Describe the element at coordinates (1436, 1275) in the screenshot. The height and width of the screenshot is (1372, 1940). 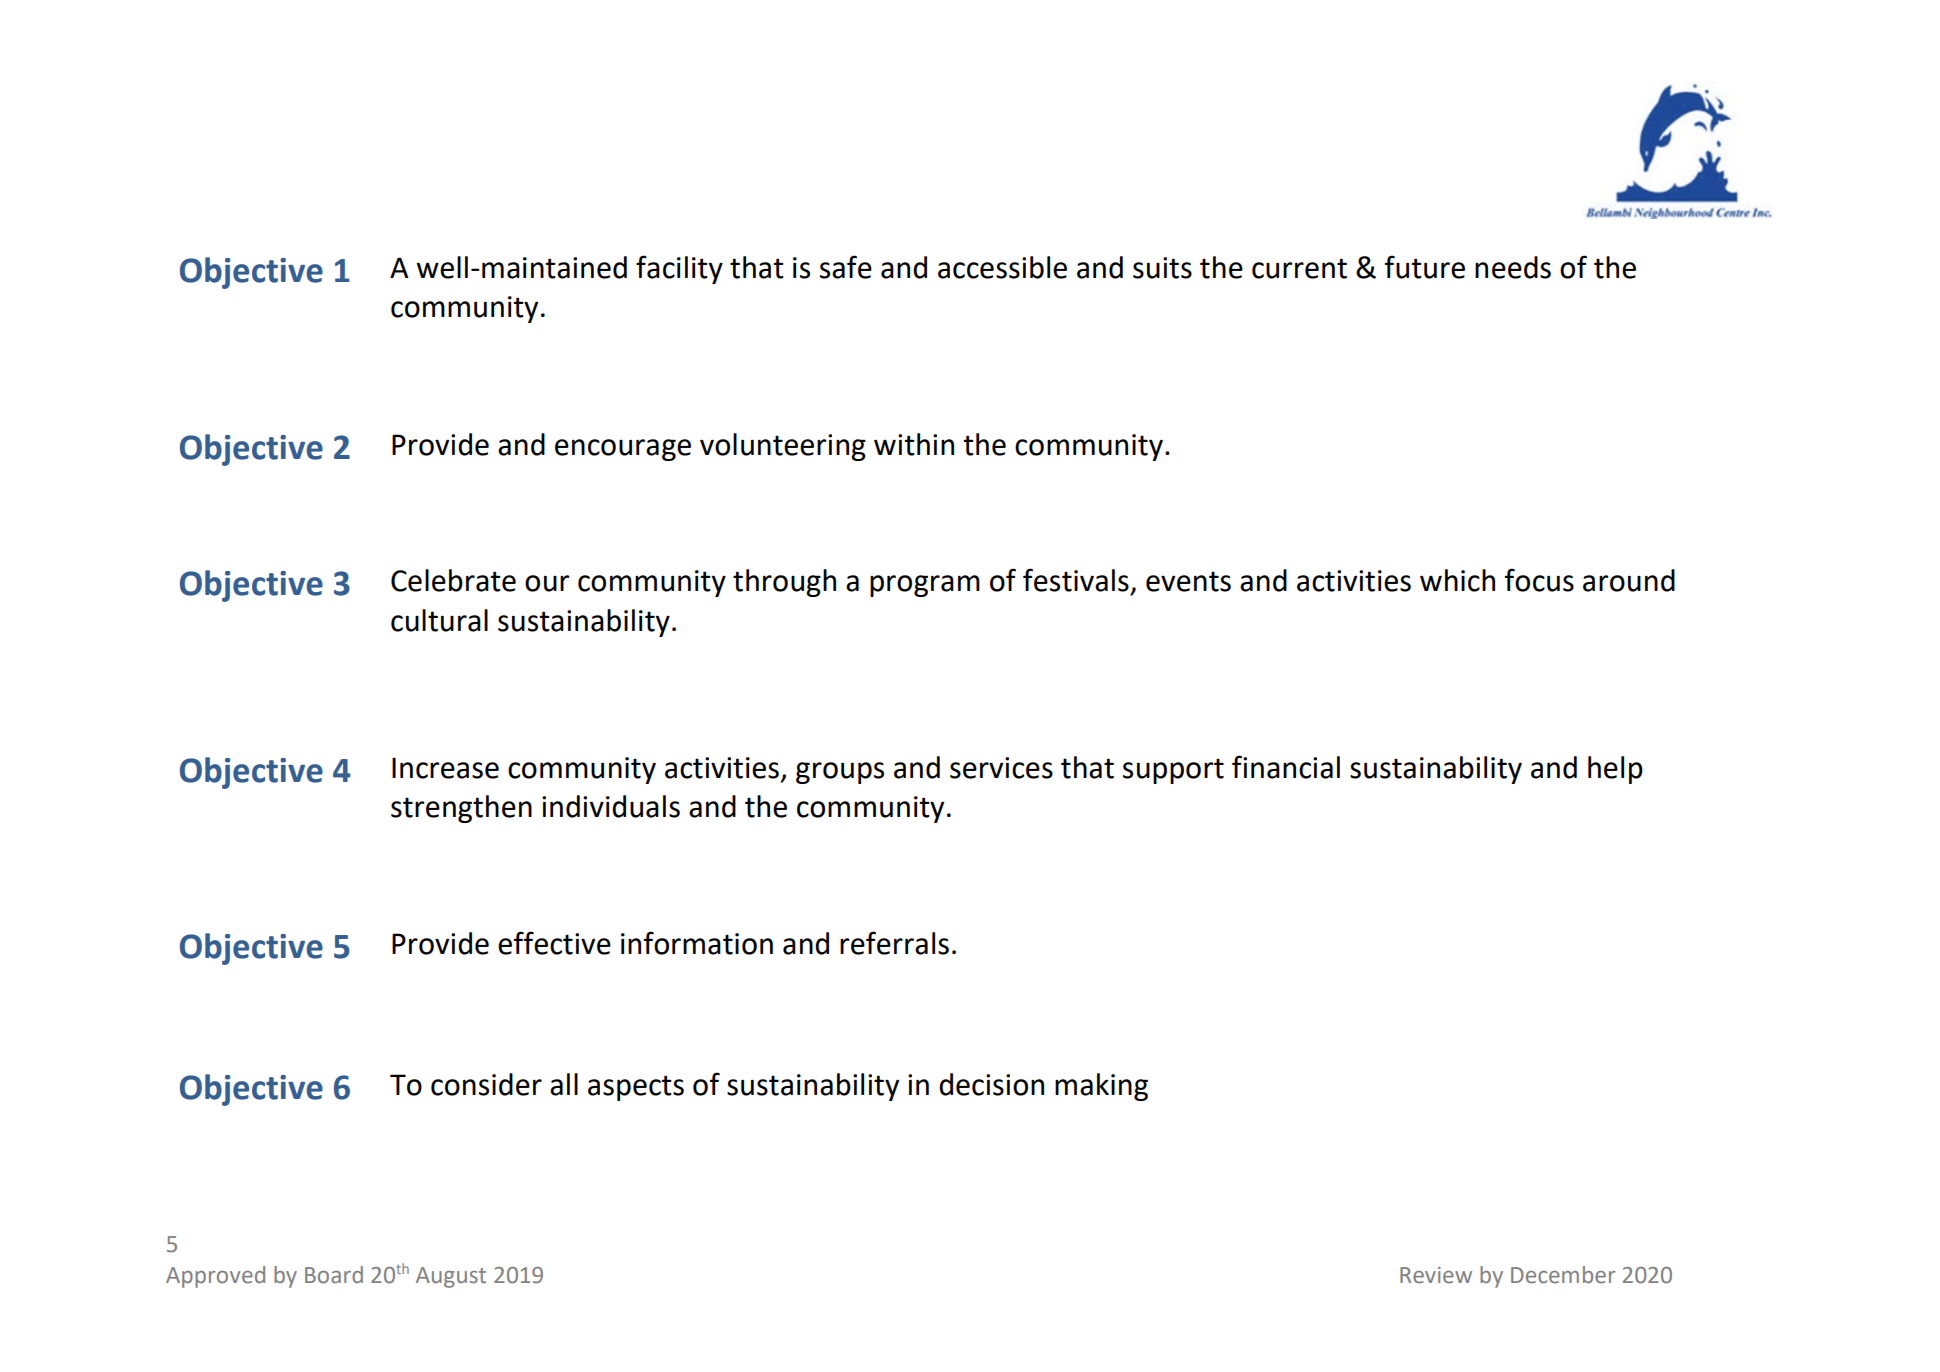
I see `Review` at that location.
